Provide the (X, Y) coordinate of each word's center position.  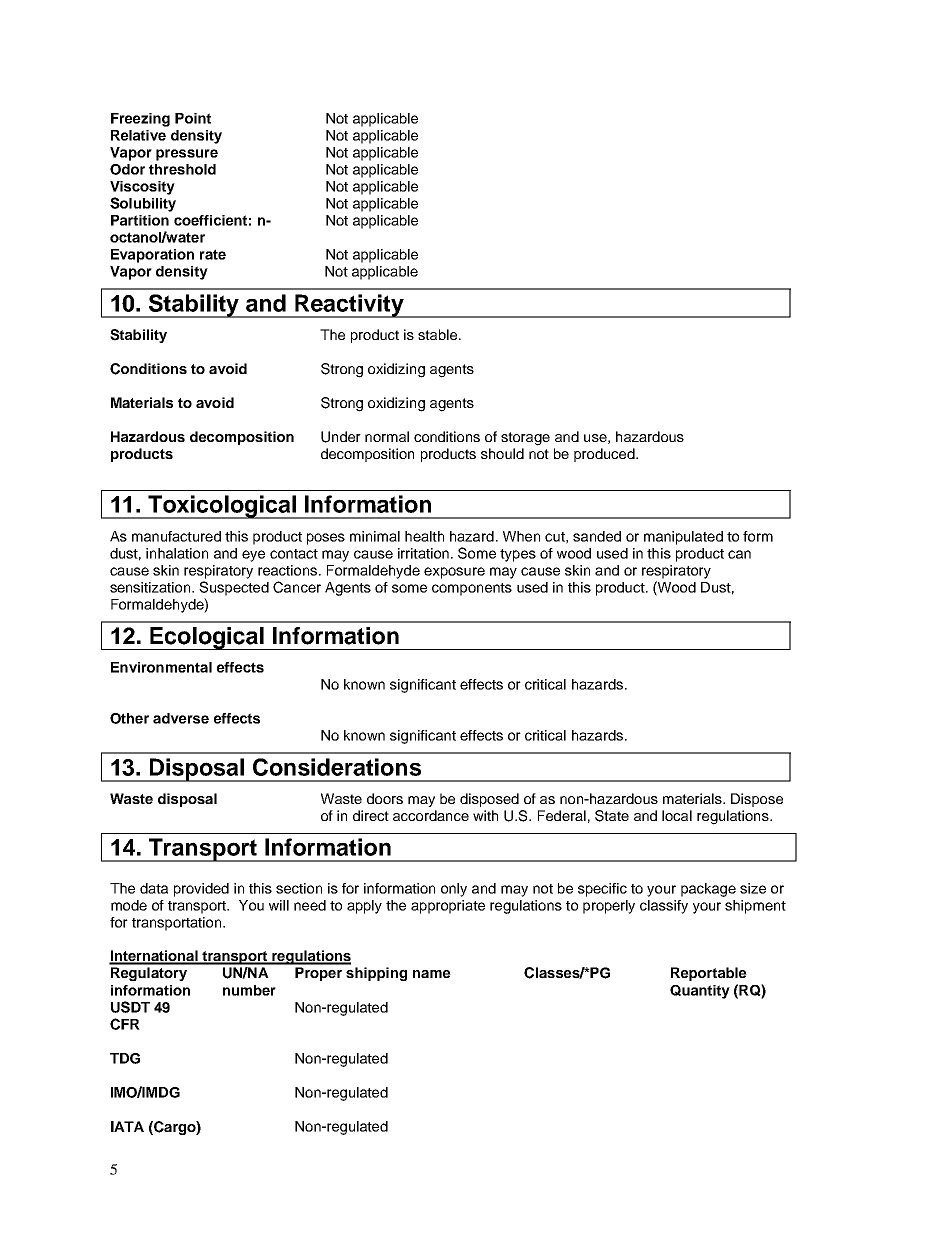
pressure (187, 155)
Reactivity (349, 306)
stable (437, 334)
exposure (454, 573)
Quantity (700, 992)
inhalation (177, 553)
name (432, 974)
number (249, 990)
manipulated (683, 538)
